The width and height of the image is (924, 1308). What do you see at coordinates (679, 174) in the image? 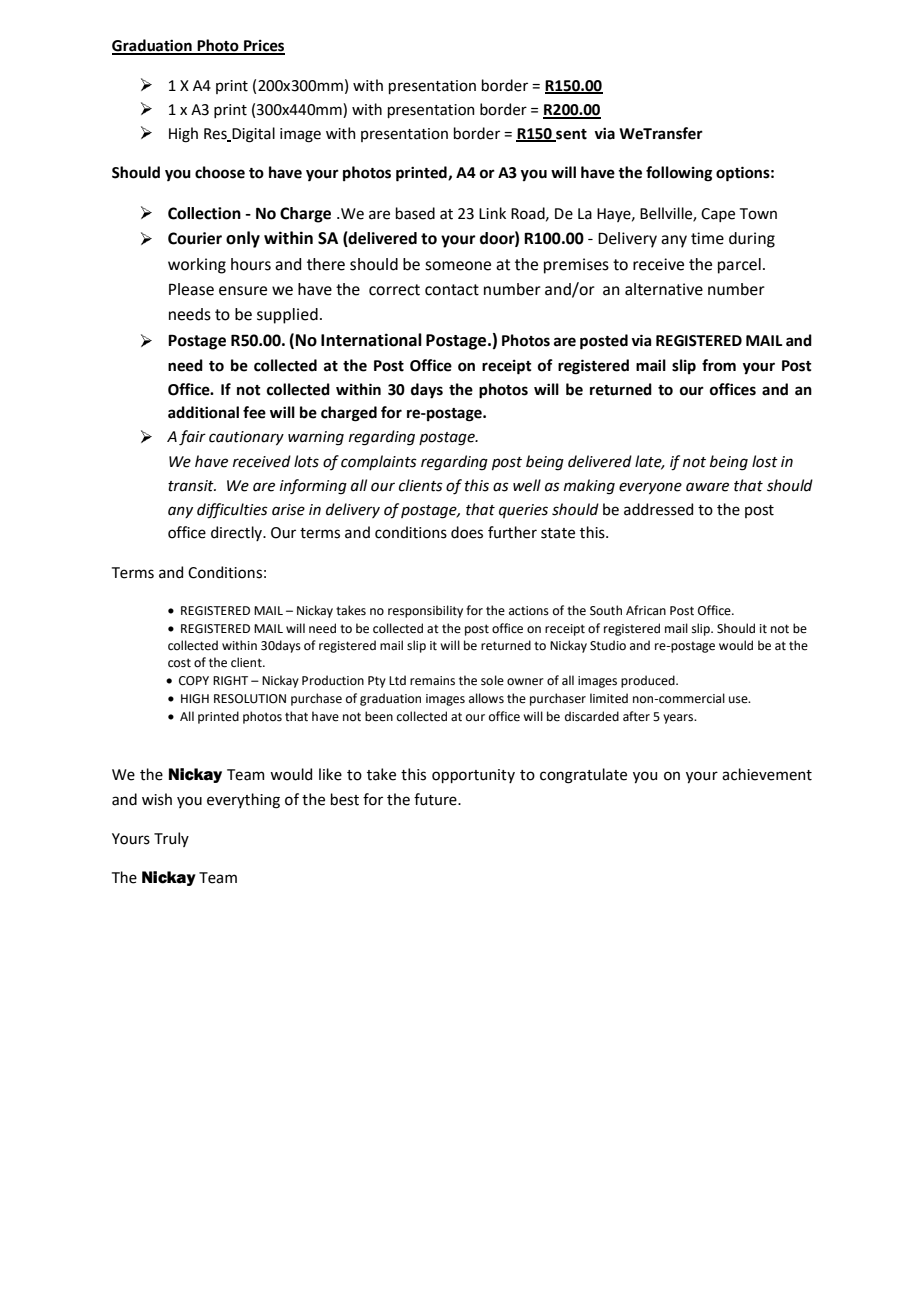
I see `following` at bounding box center [679, 174].
